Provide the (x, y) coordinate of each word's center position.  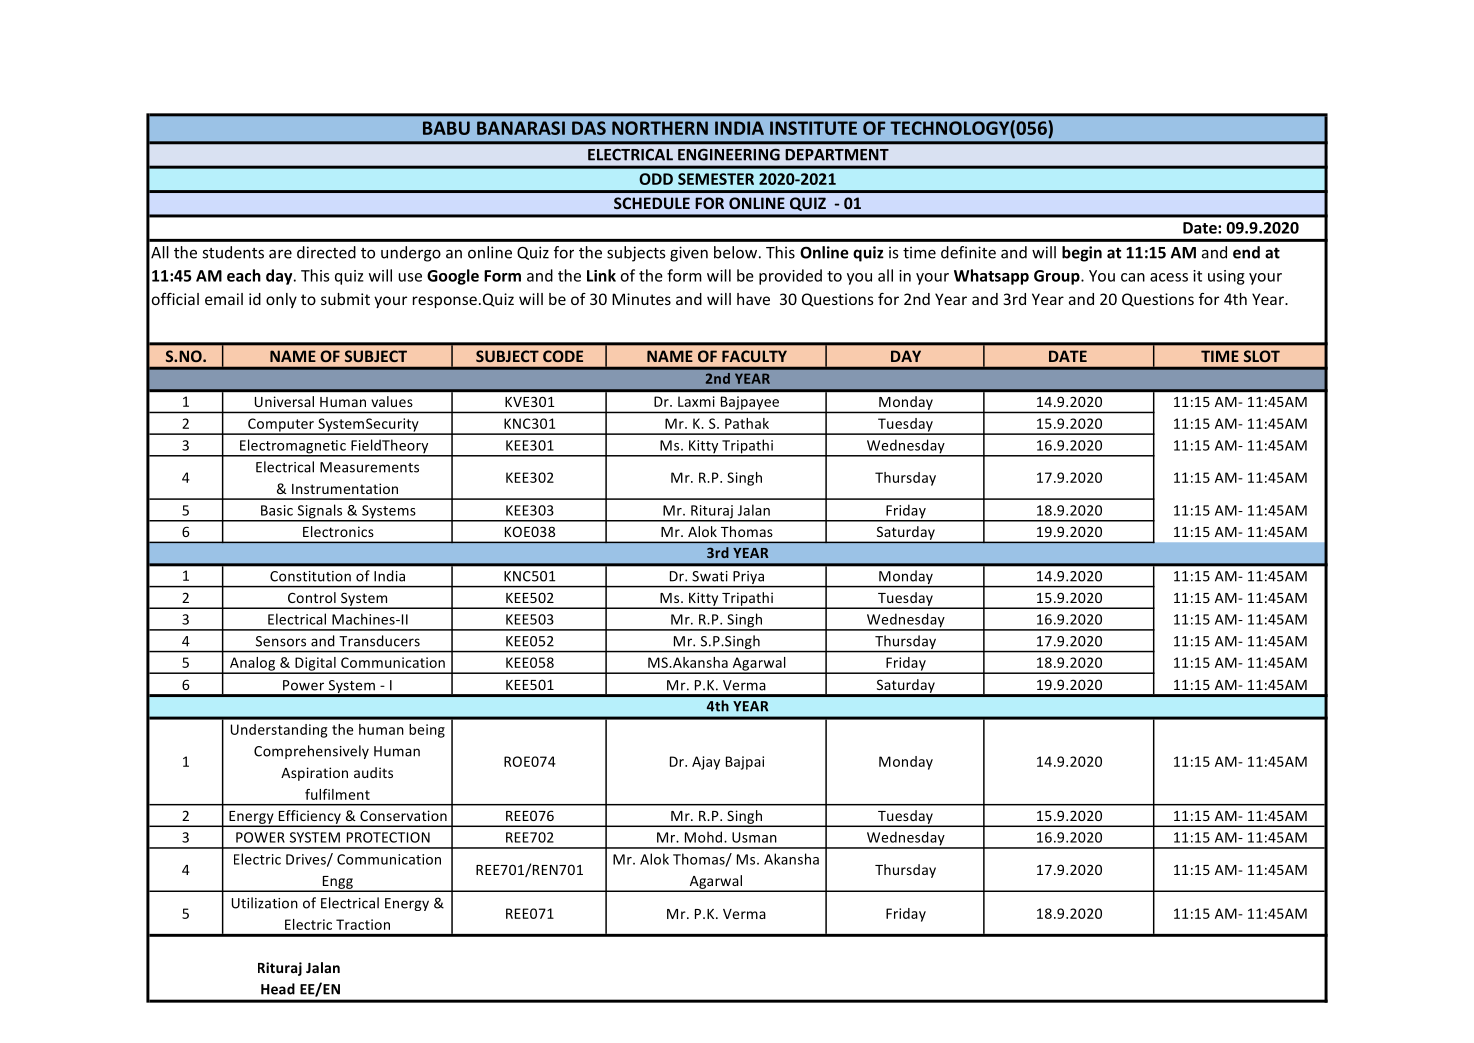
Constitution (310, 576)
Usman (754, 837)
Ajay (706, 763)
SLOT (1262, 356)
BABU (446, 128)
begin (1082, 254)
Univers (279, 401)
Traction (363, 924)
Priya (749, 579)
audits (373, 772)
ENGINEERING (729, 155)
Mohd (705, 837)
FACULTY (754, 356)
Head (278, 989)
